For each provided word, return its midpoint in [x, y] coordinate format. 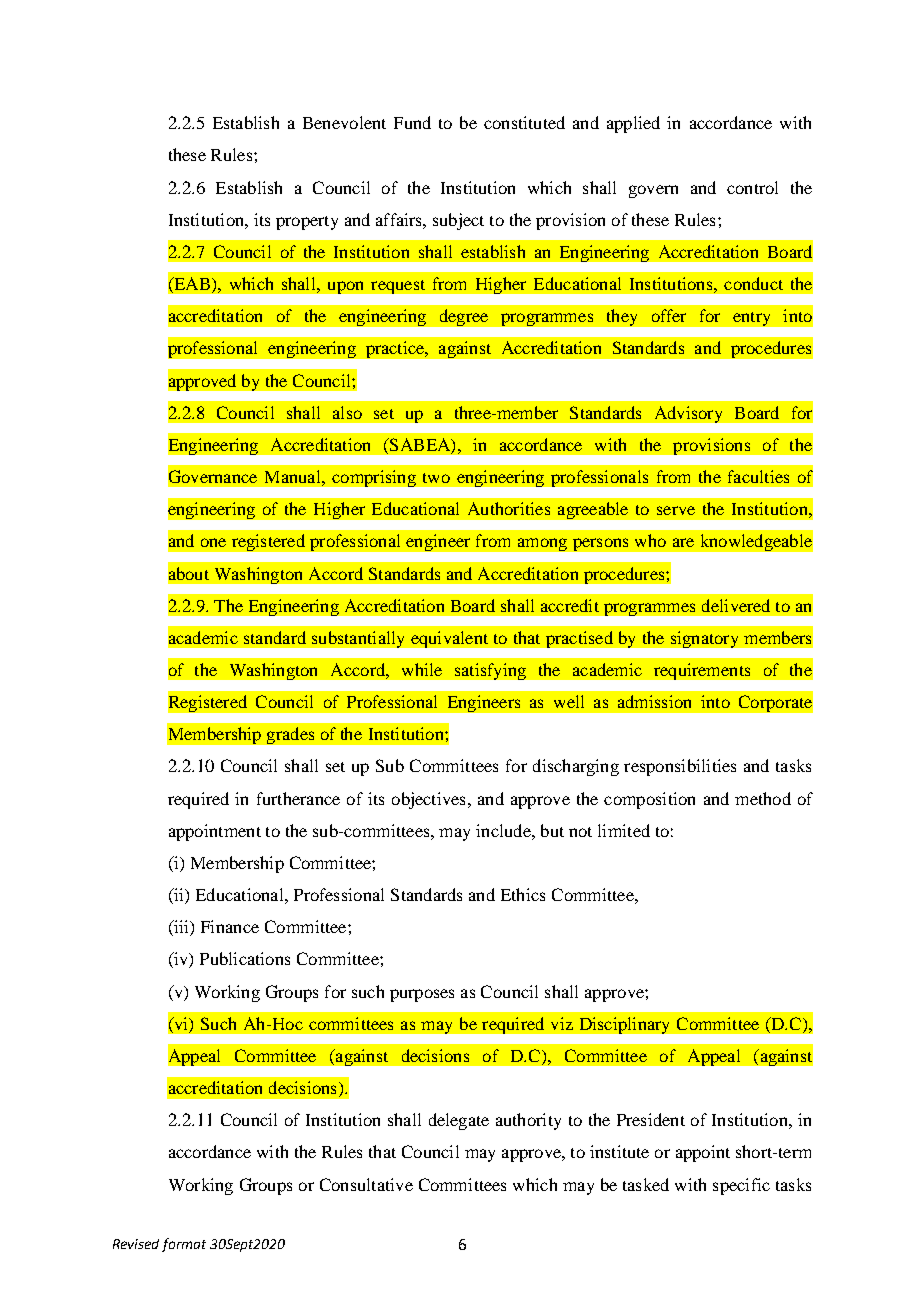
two [436, 478]
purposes [422, 995]
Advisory [688, 414]
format [184, 1245]
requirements [702, 671]
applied [633, 124]
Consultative [366, 1184]
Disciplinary [624, 1025]
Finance [230, 926]
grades [290, 735]
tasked [646, 1184]
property [307, 223]
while [422, 669]
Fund [412, 122]
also [347, 412]
